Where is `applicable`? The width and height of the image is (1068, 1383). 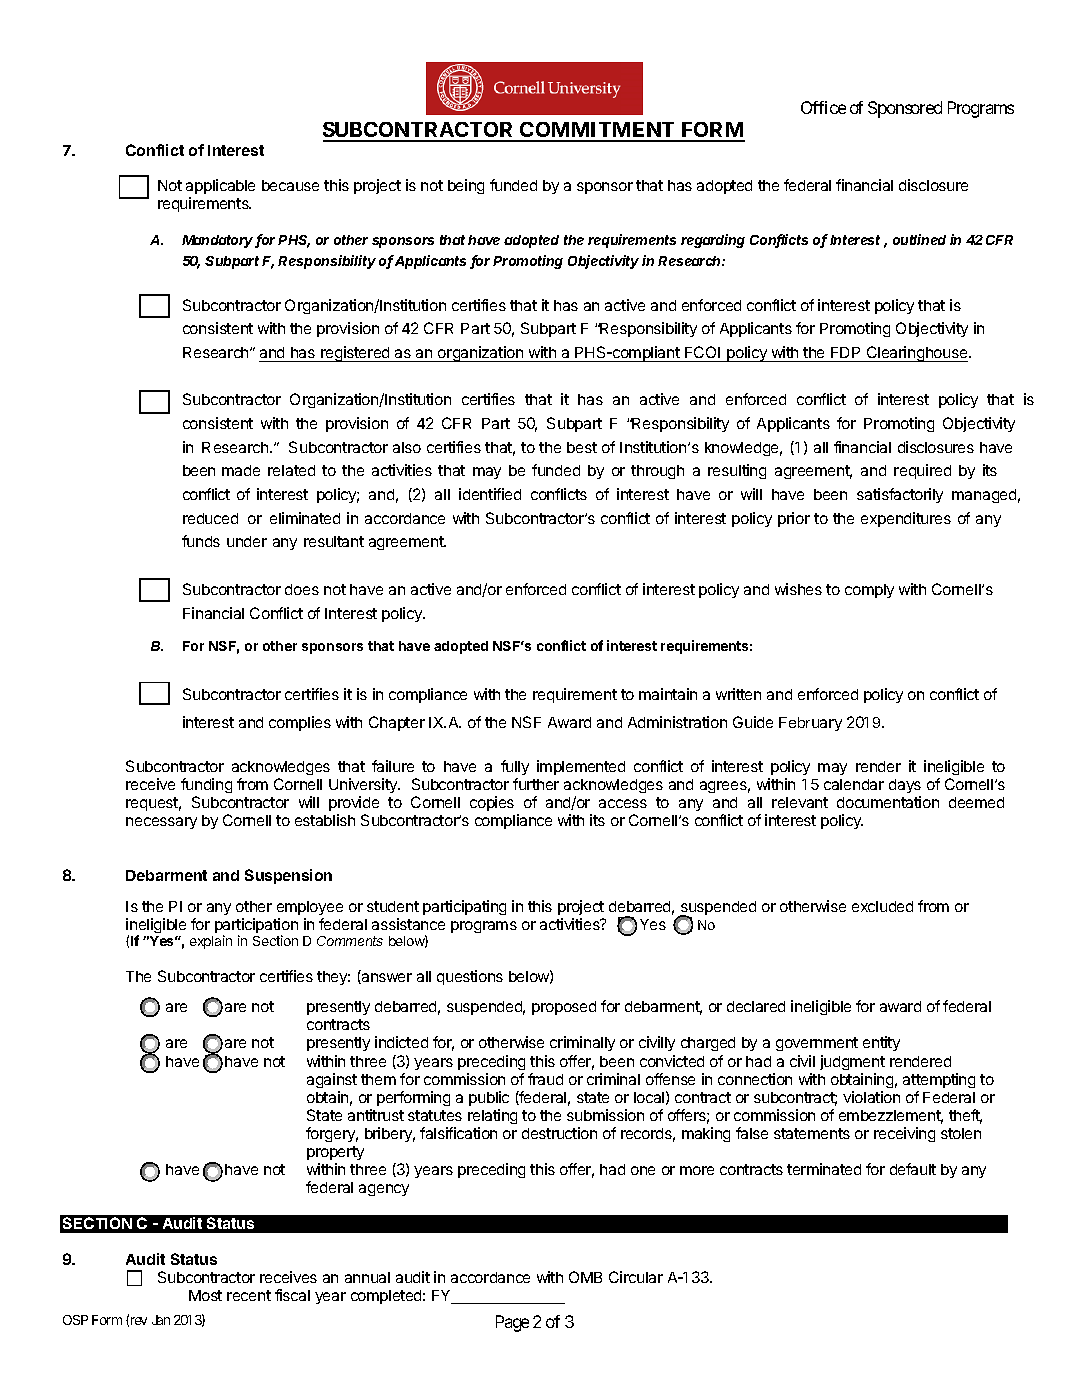 applicable is located at coordinates (220, 186).
